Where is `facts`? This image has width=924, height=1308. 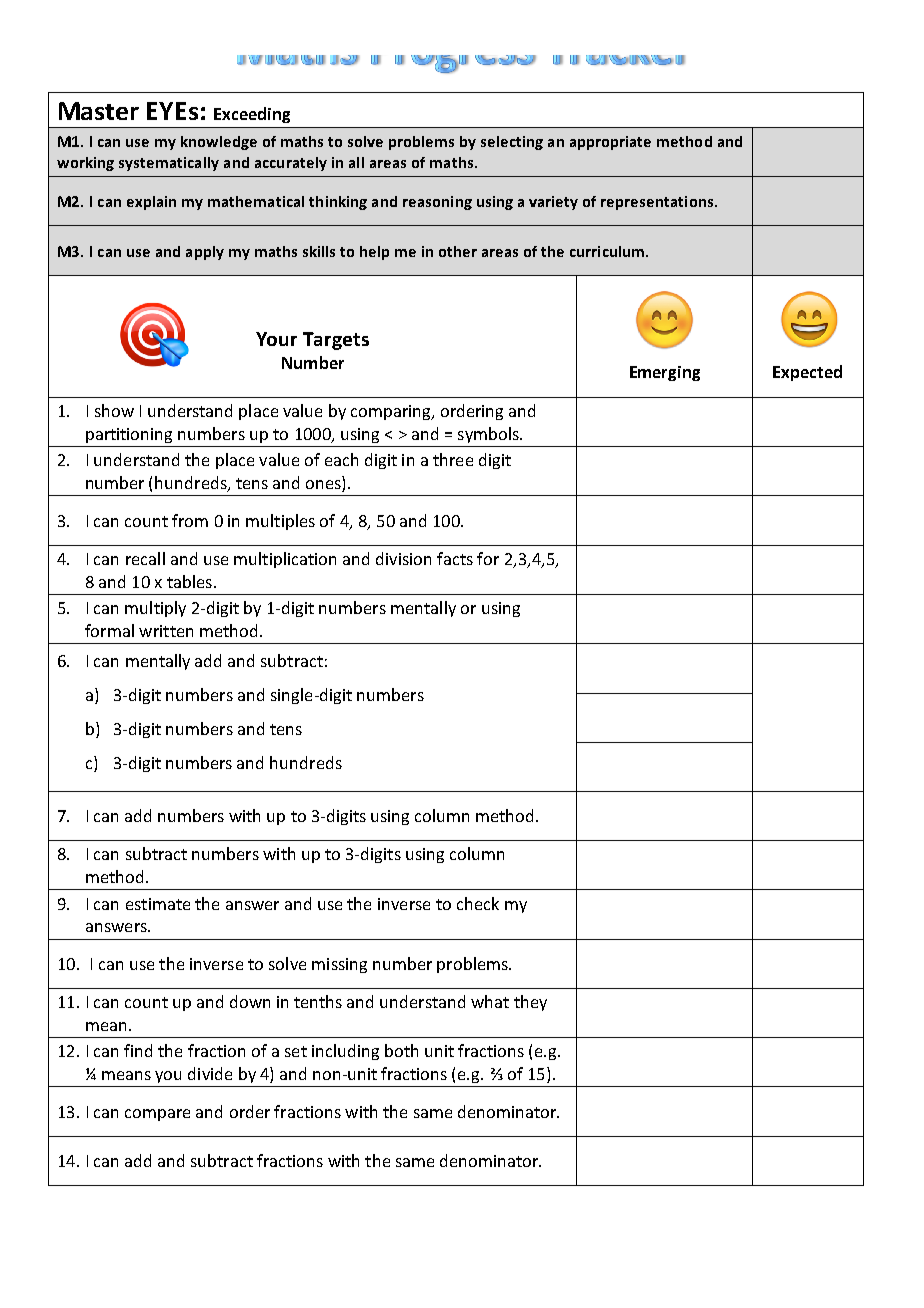
facts is located at coordinates (455, 558).
